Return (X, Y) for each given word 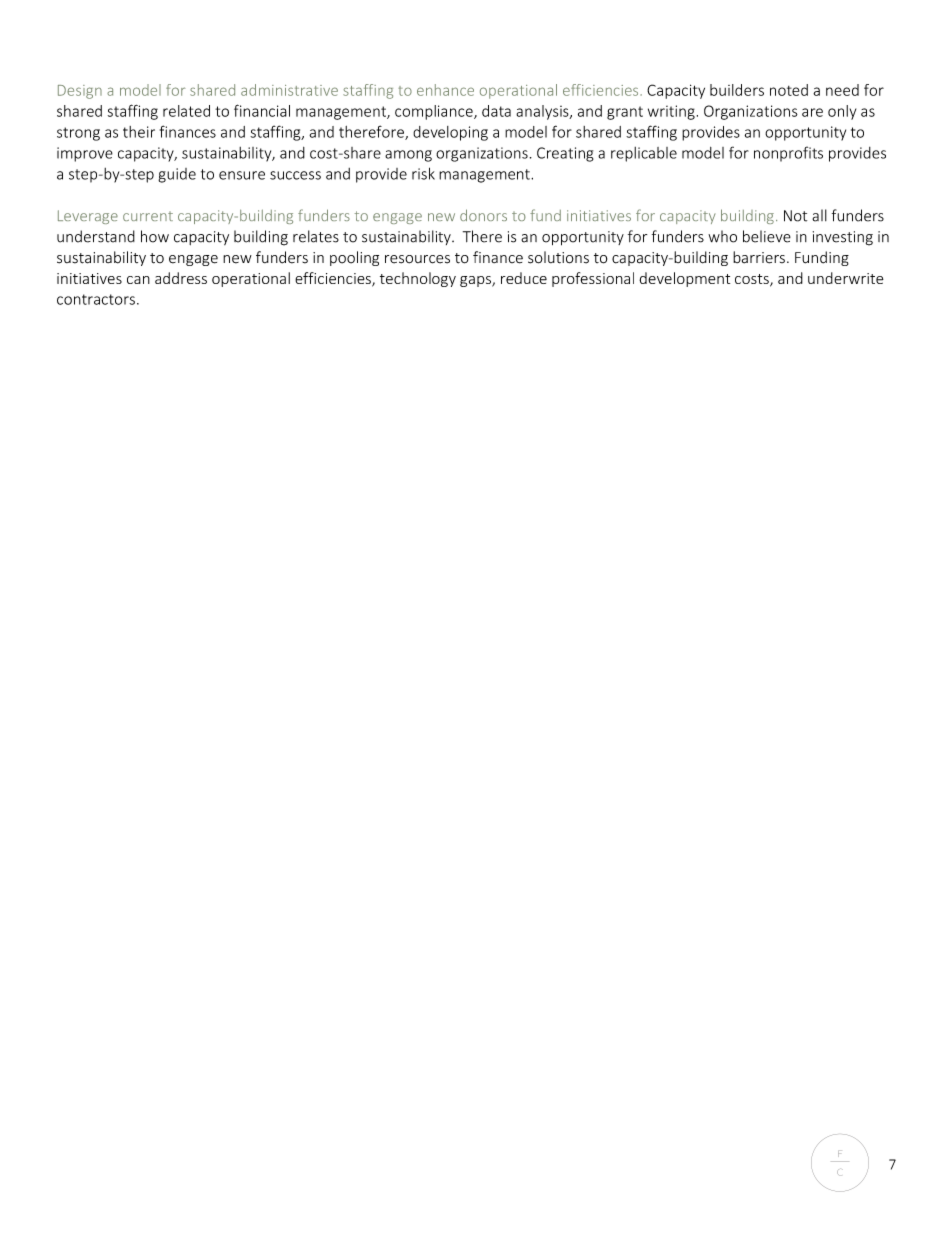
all (819, 215)
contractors (96, 299)
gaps (476, 281)
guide (177, 175)
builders (737, 90)
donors (483, 215)
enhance (445, 90)
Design (80, 92)
